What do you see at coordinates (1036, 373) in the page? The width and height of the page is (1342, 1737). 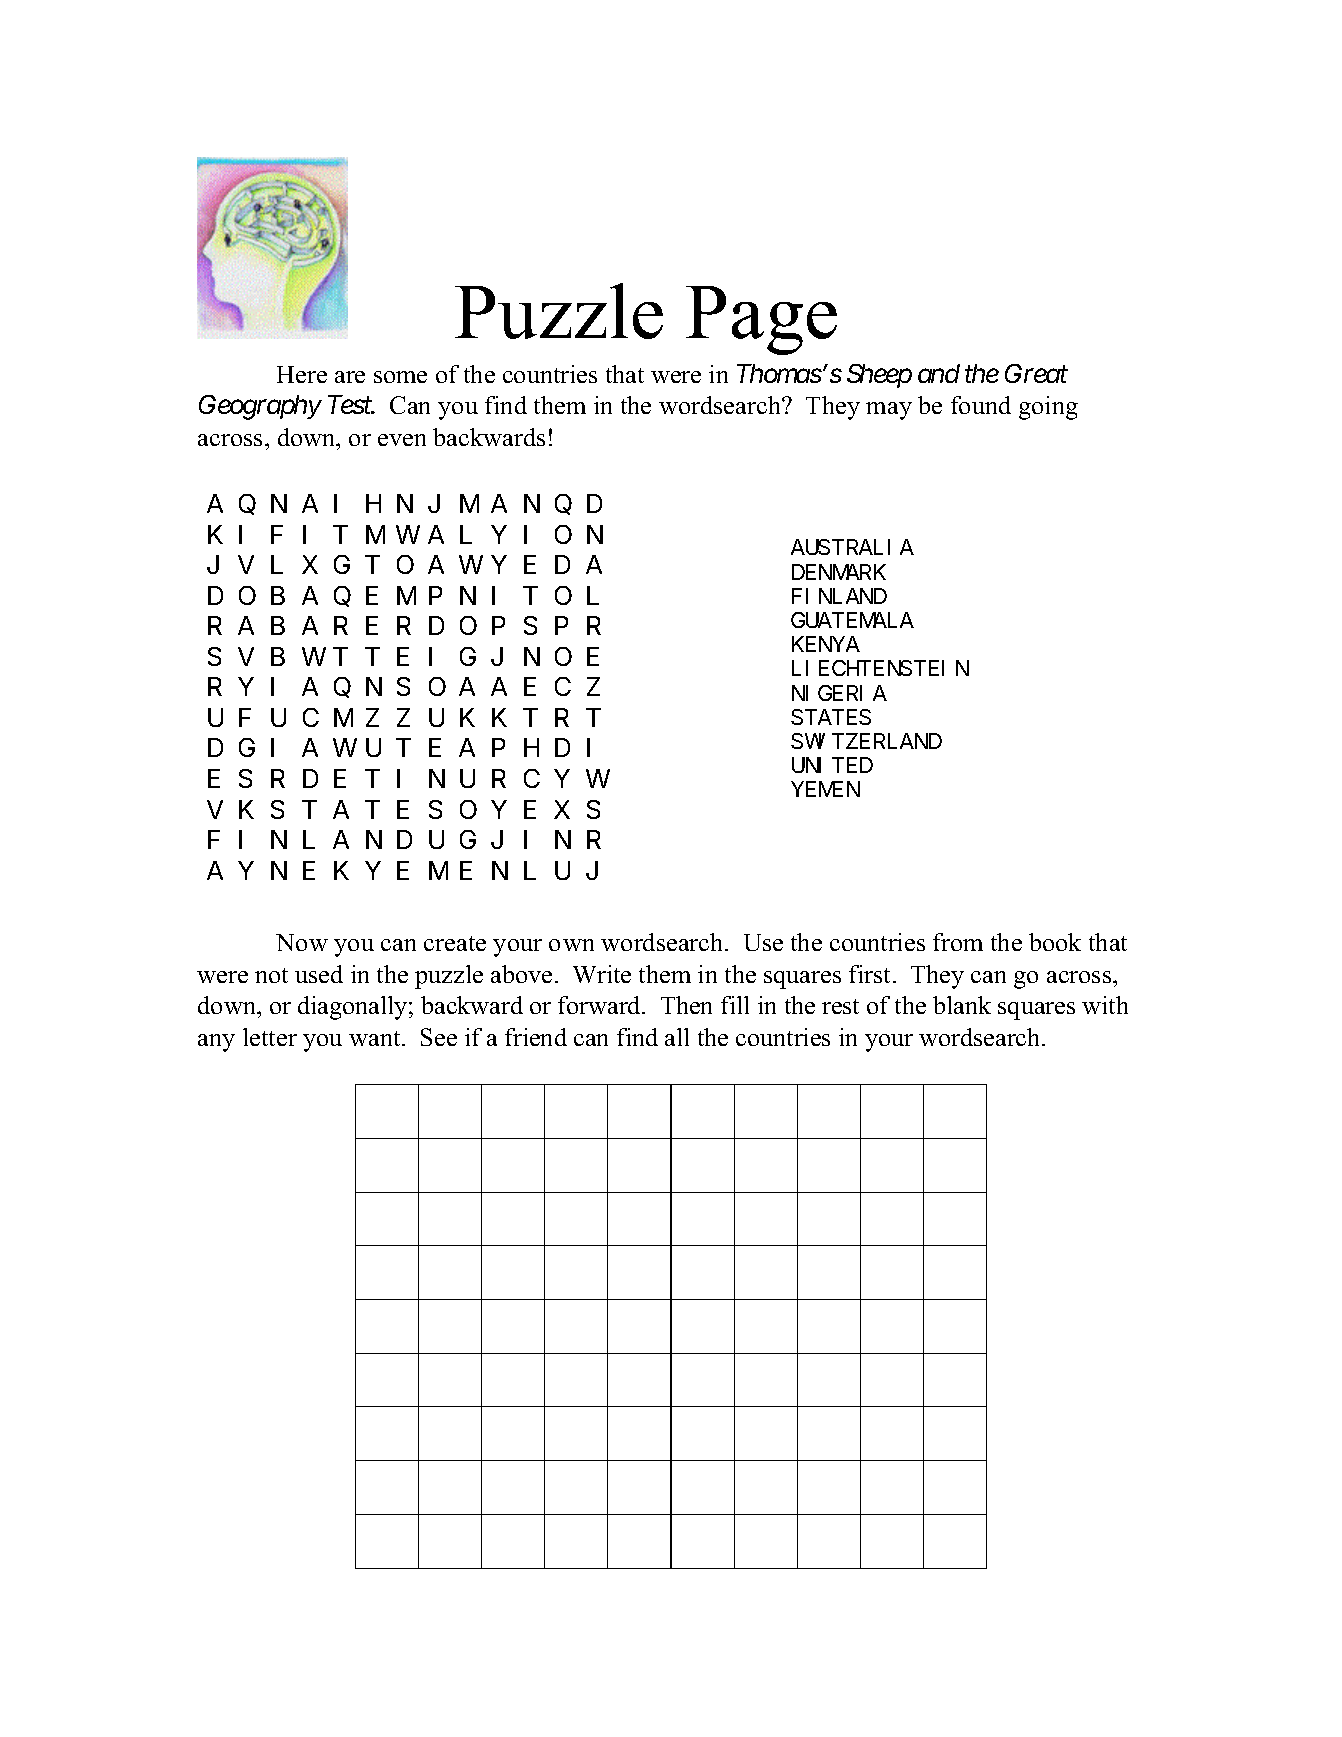 I see `Great` at bounding box center [1036, 373].
